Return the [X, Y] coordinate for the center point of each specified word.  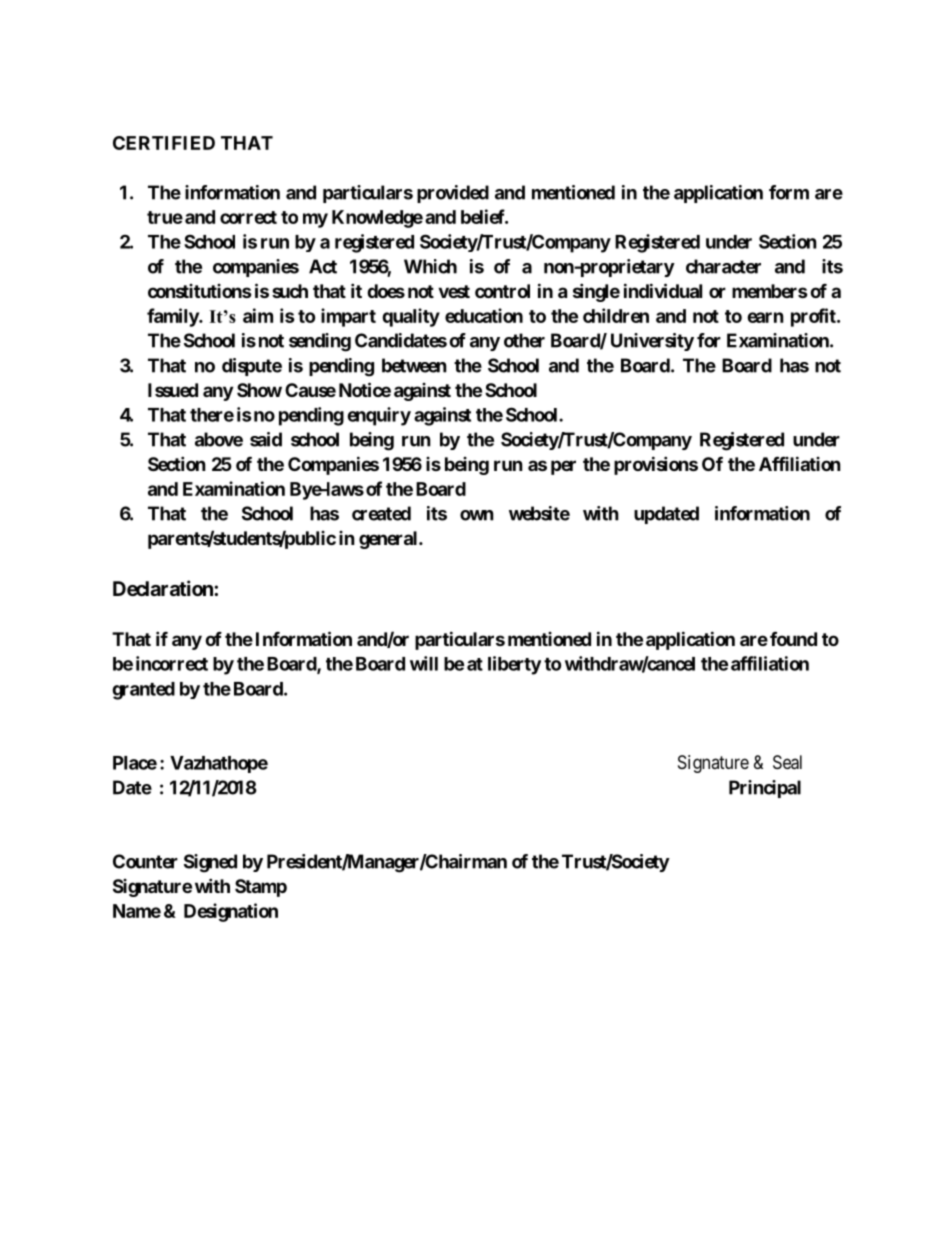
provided [453, 194]
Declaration [164, 588]
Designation [231, 912]
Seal [787, 762]
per [563, 467]
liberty [514, 665]
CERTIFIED [164, 143]
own [477, 515]
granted [143, 691]
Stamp [261, 888]
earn [765, 317]
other [524, 340]
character [723, 266]
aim [258, 315]
